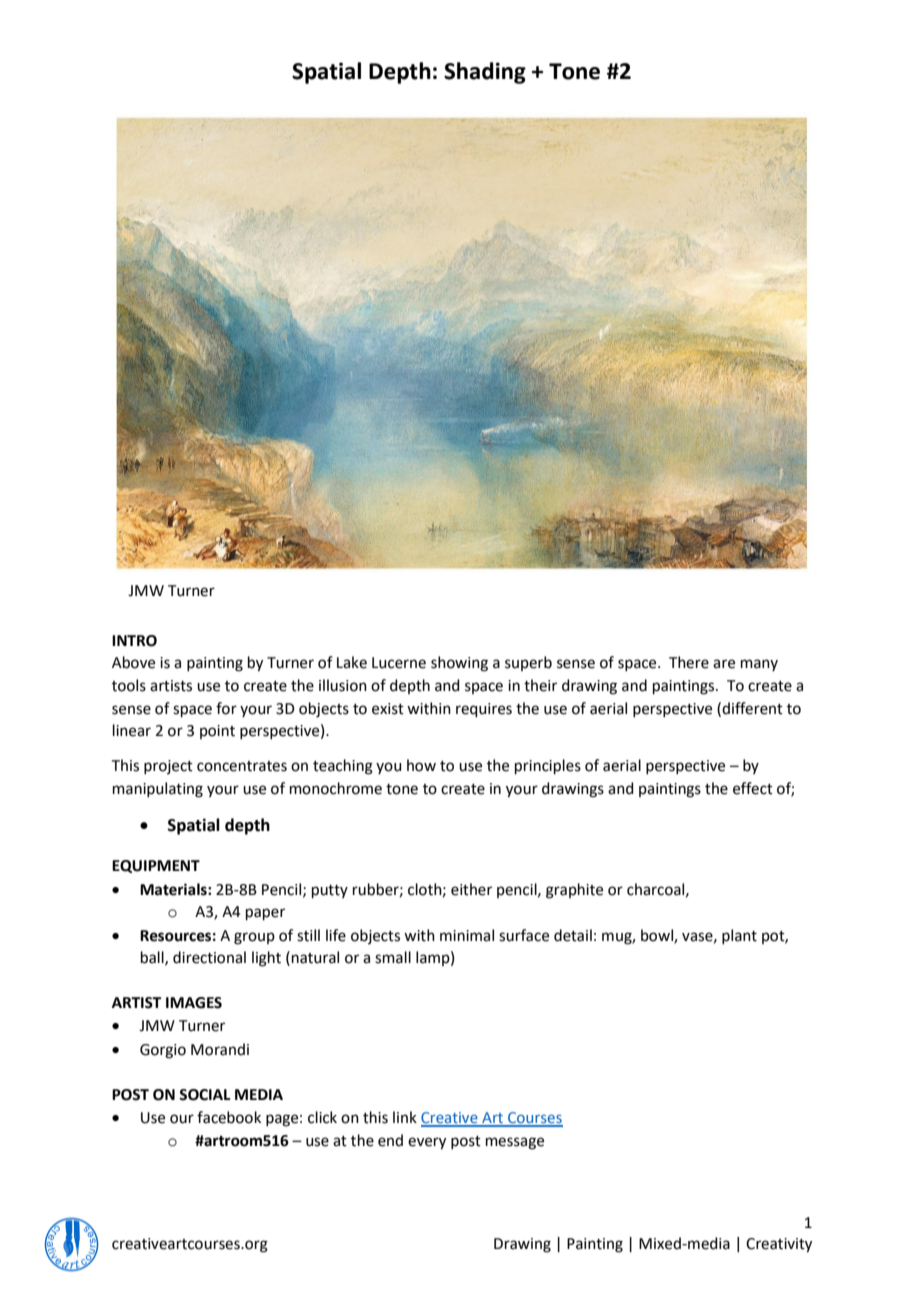 This screenshot has width=924, height=1308. What do you see at coordinates (427, 1143) in the screenshot?
I see `every` at bounding box center [427, 1143].
